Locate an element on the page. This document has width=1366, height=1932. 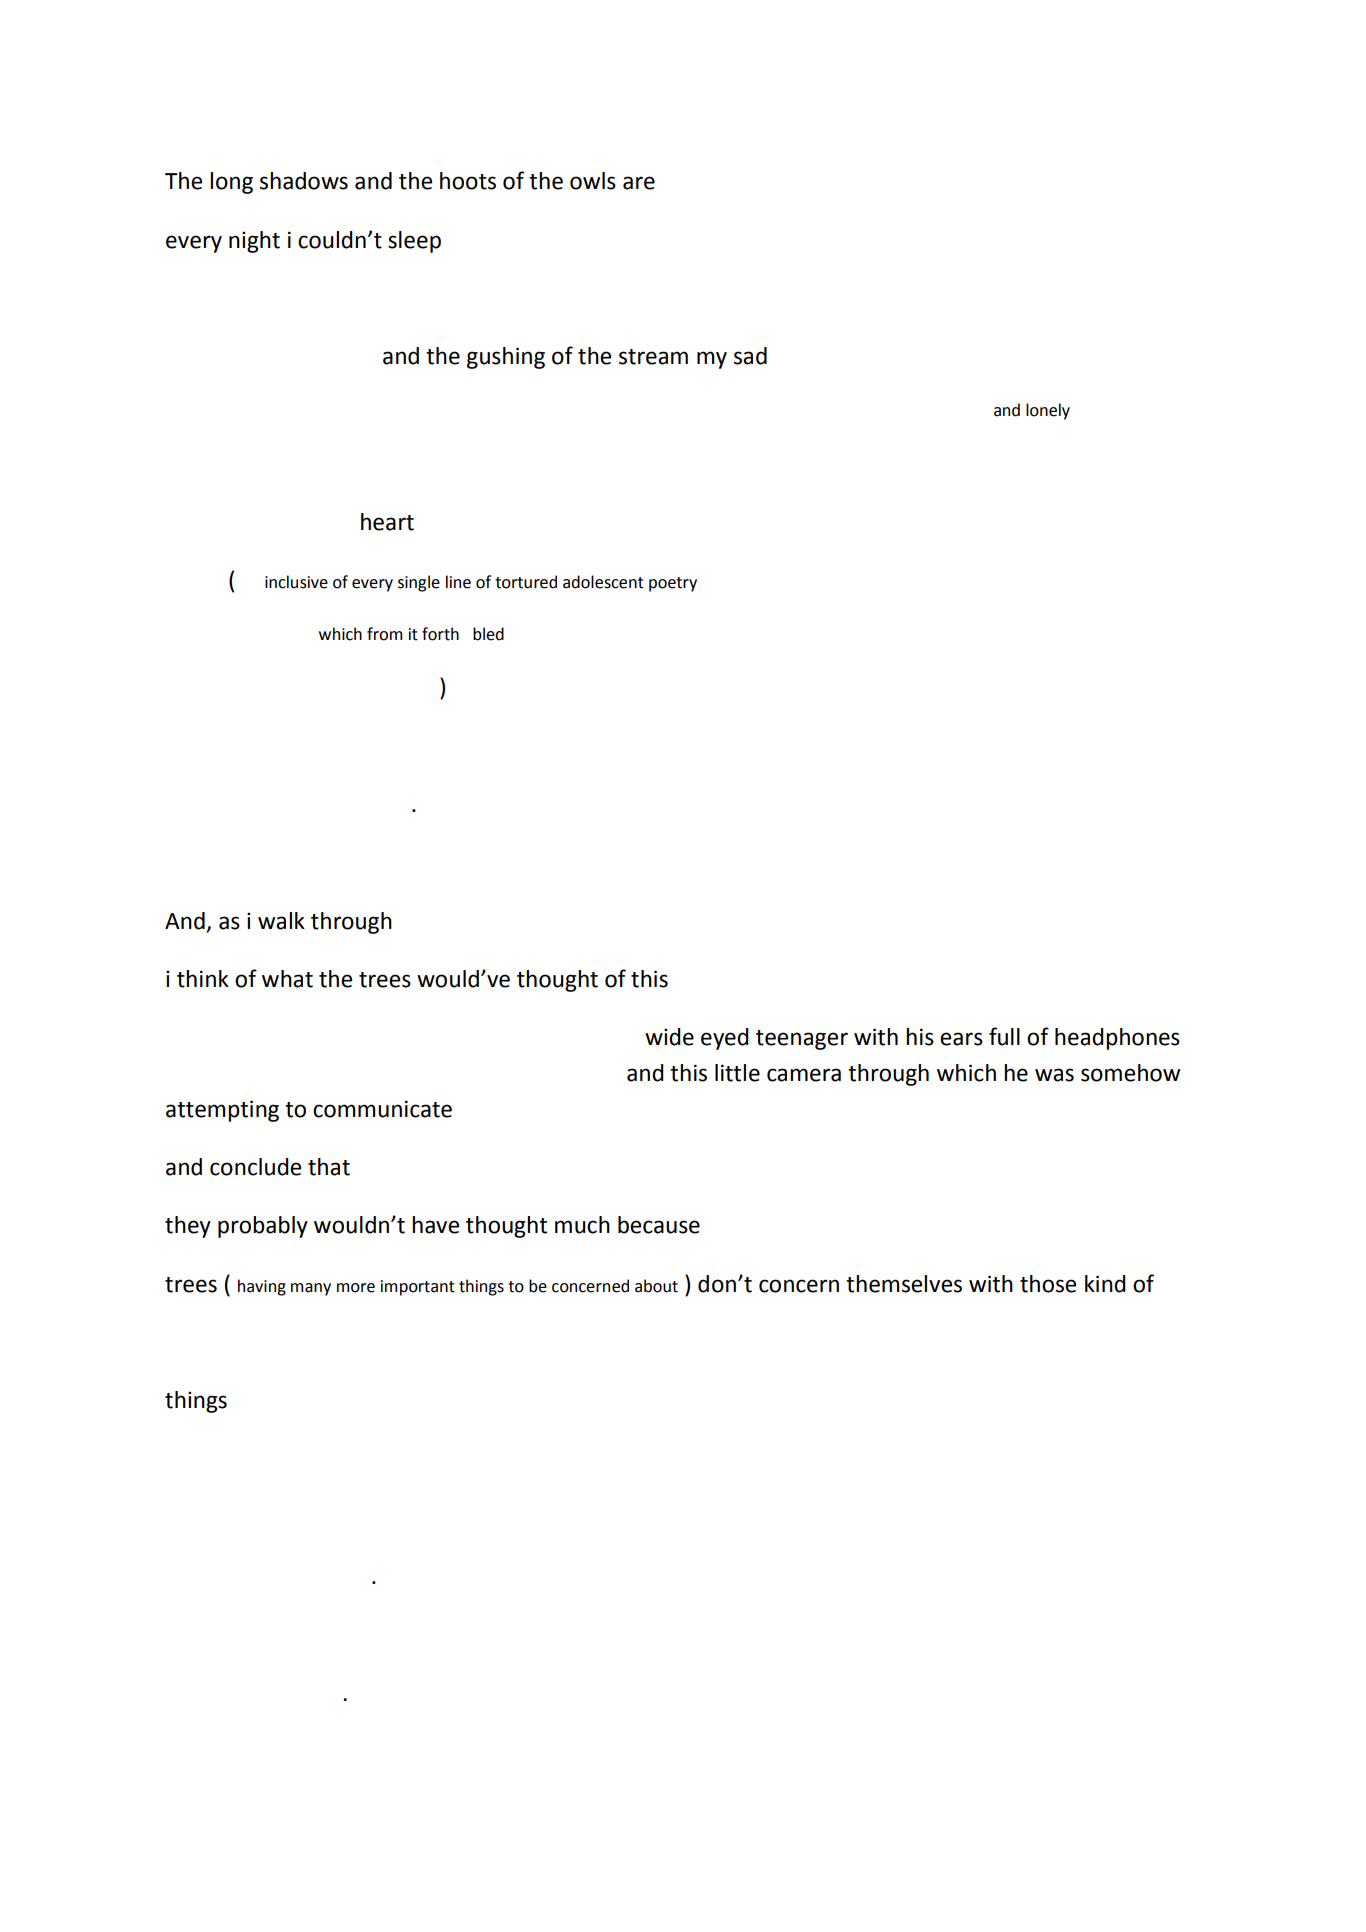
from is located at coordinates (384, 634).
